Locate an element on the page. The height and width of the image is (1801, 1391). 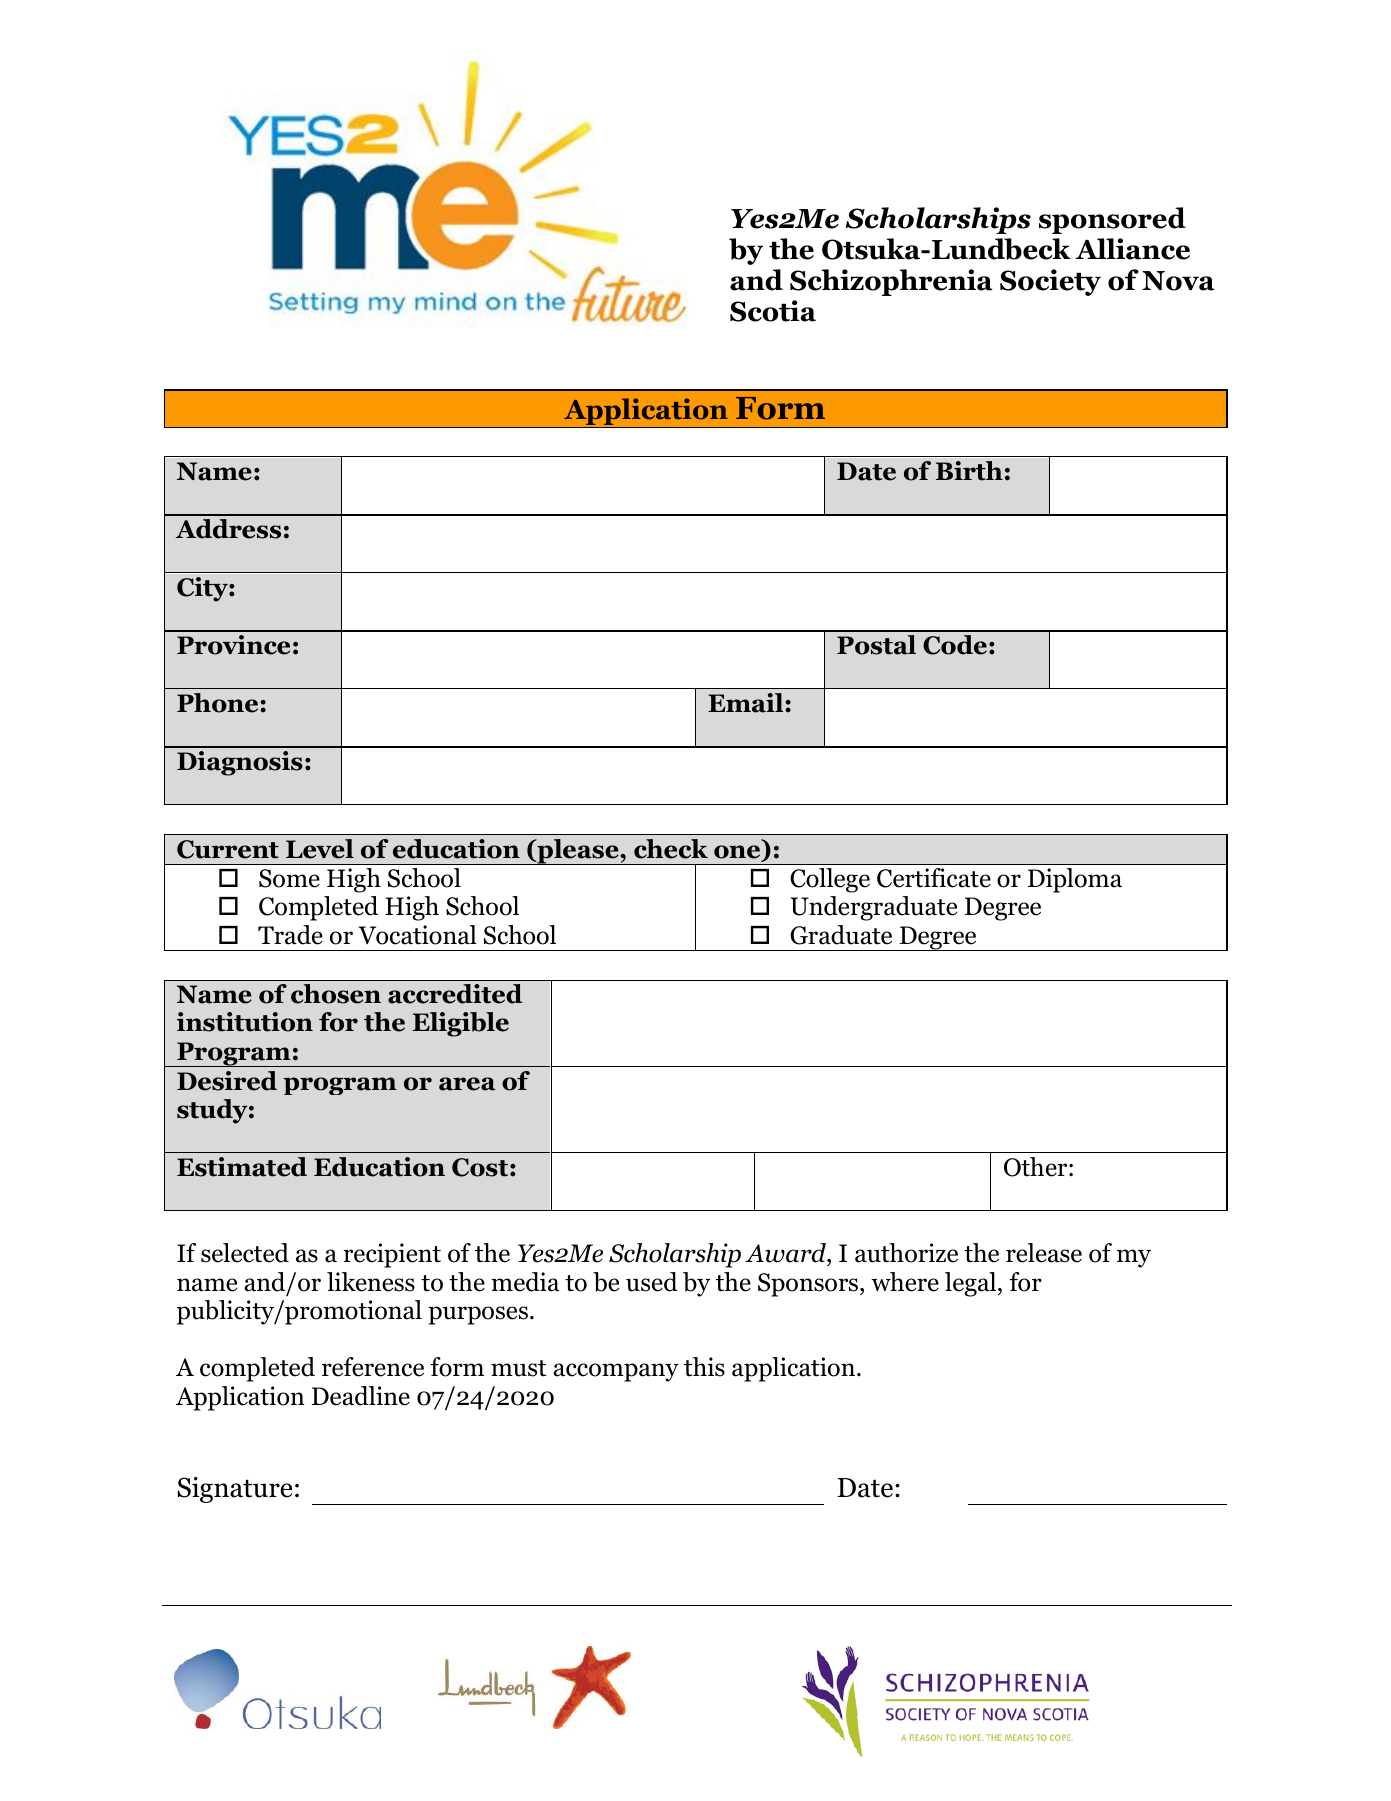
legal is located at coordinates (972, 1284).
